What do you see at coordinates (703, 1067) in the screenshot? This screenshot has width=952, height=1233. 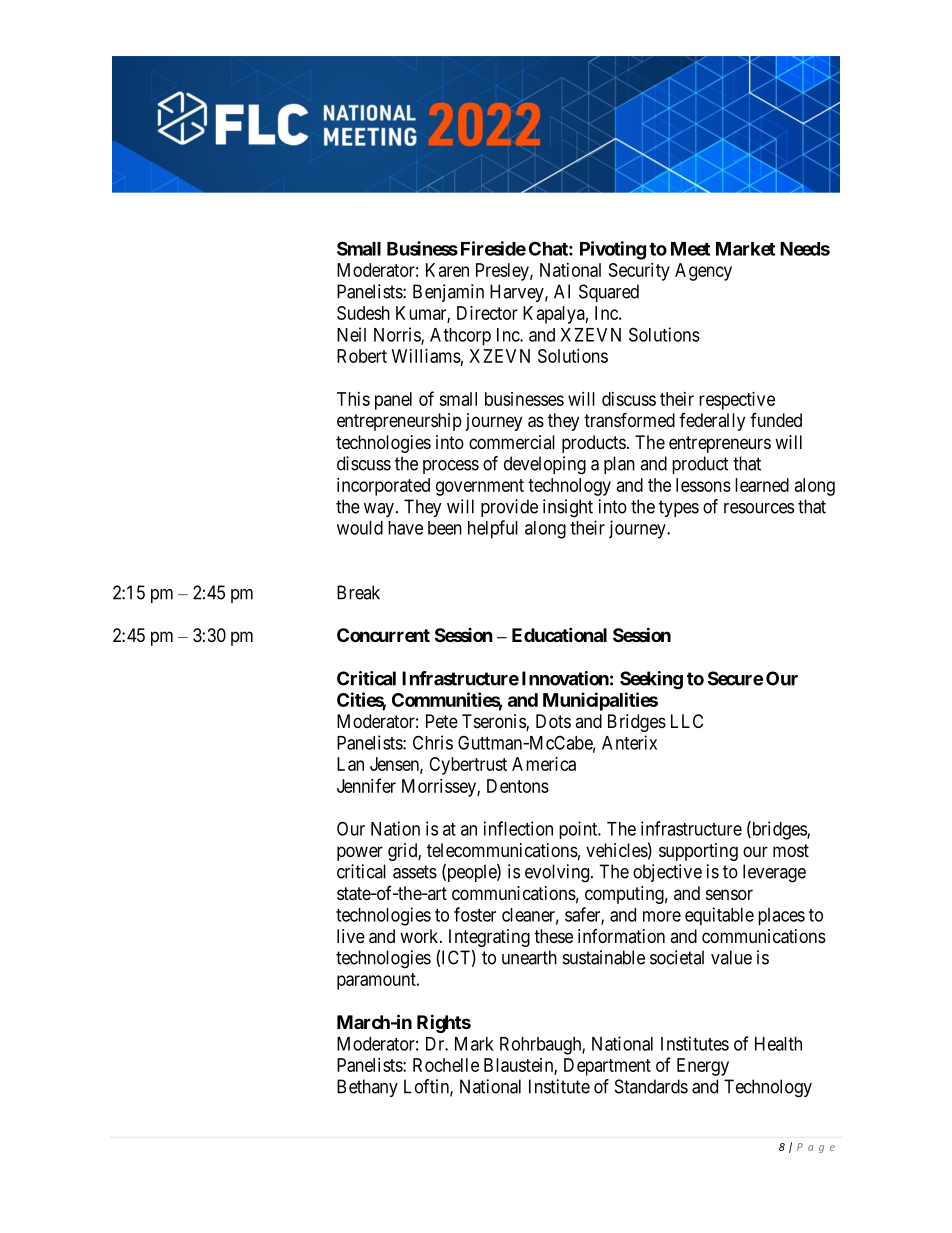 I see `Energy` at bounding box center [703, 1067].
